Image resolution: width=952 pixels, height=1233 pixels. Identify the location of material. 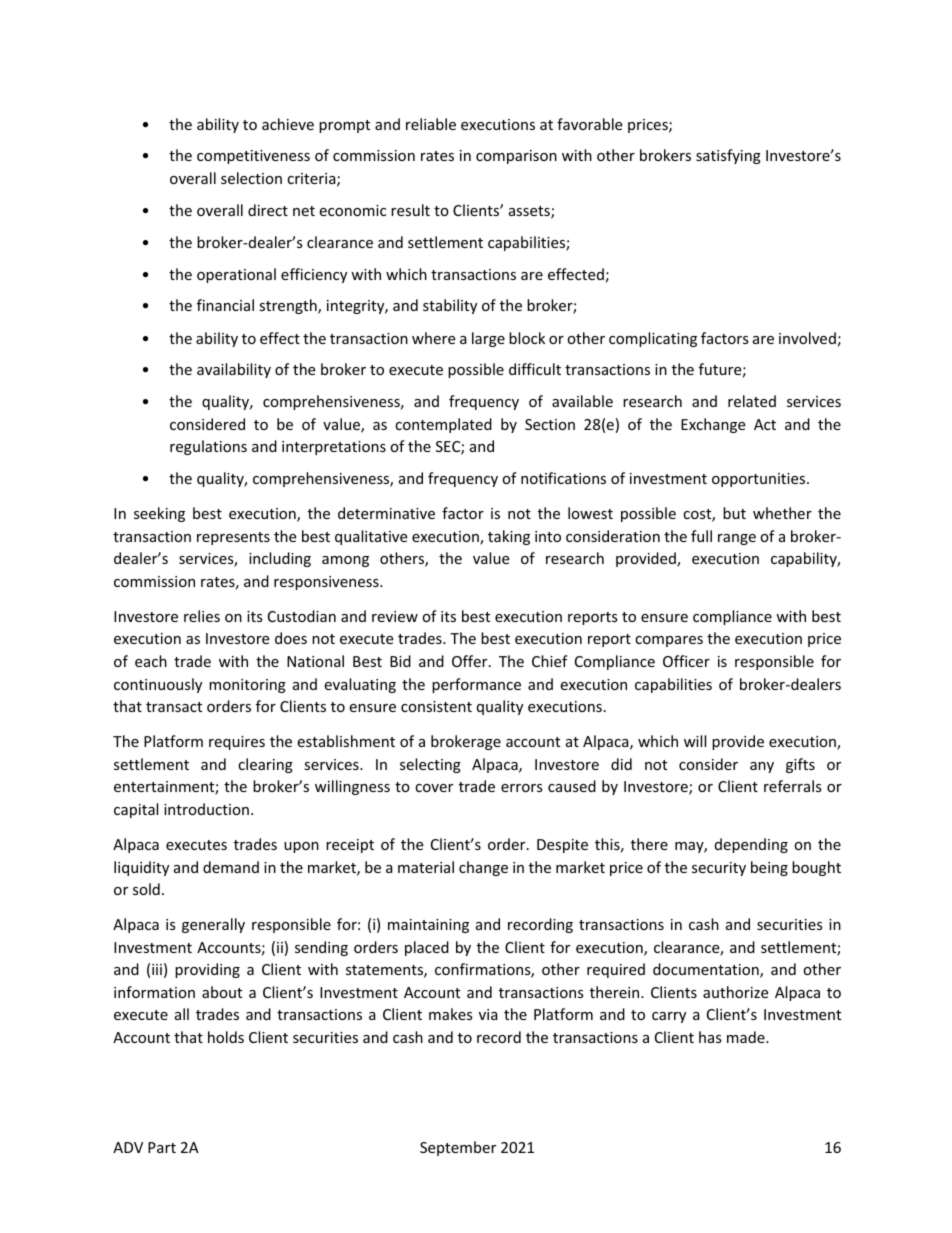
(426, 867).
